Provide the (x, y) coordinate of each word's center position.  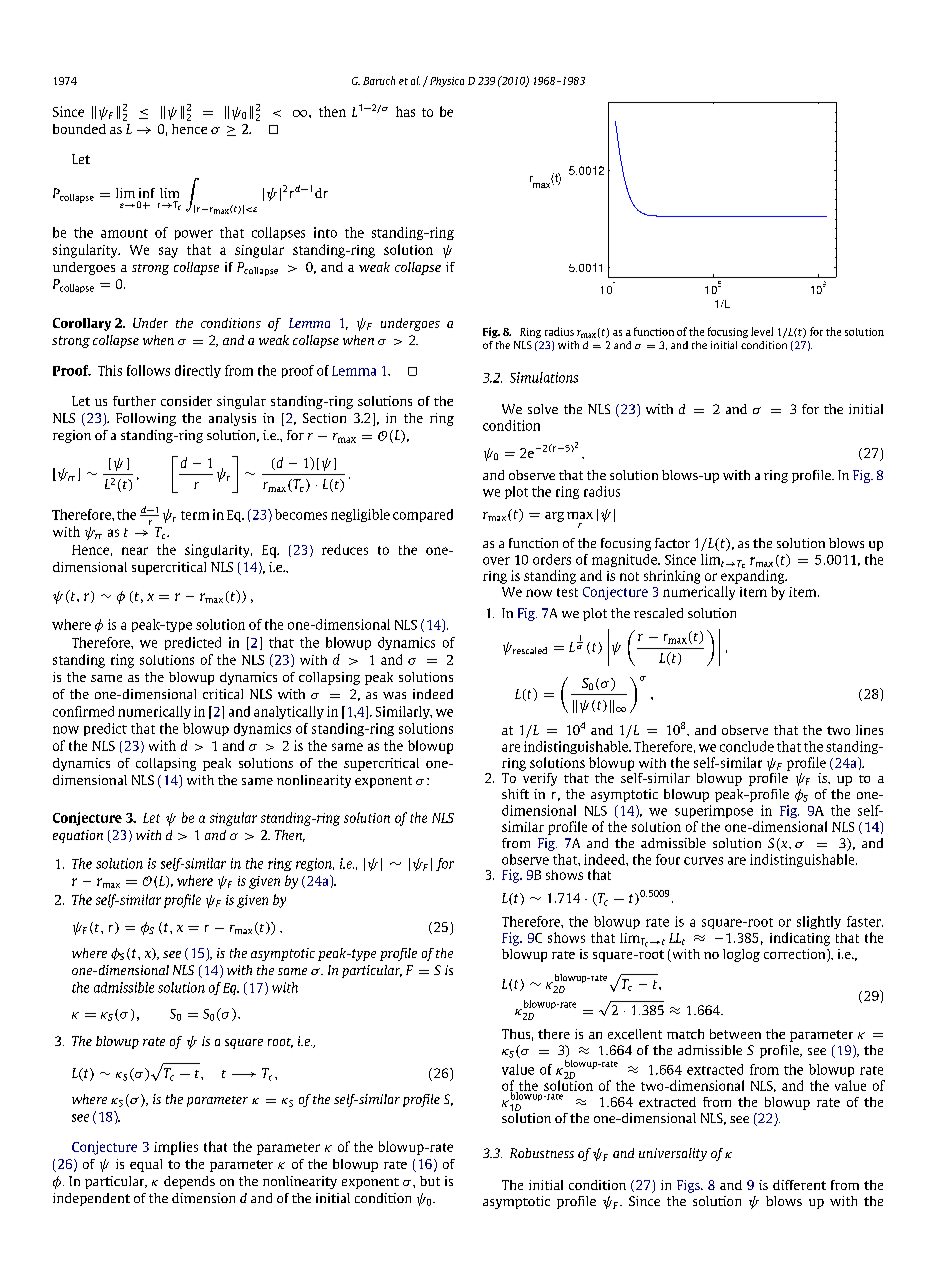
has (405, 111)
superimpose (714, 811)
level (762, 331)
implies (176, 1148)
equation (78, 836)
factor (672, 543)
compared (423, 515)
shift (515, 794)
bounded (79, 129)
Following (146, 419)
